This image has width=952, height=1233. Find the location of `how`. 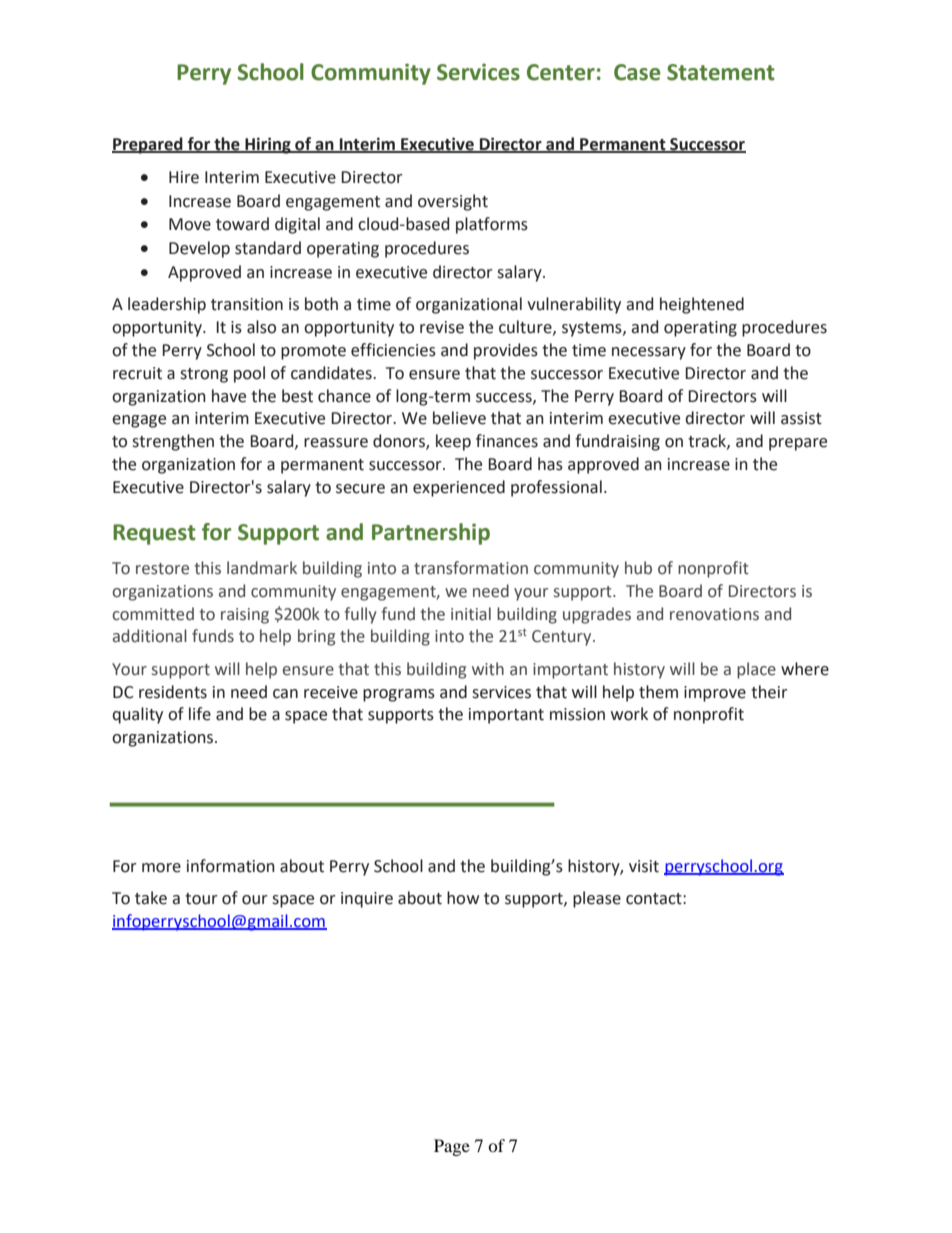

how is located at coordinates (463, 898).
